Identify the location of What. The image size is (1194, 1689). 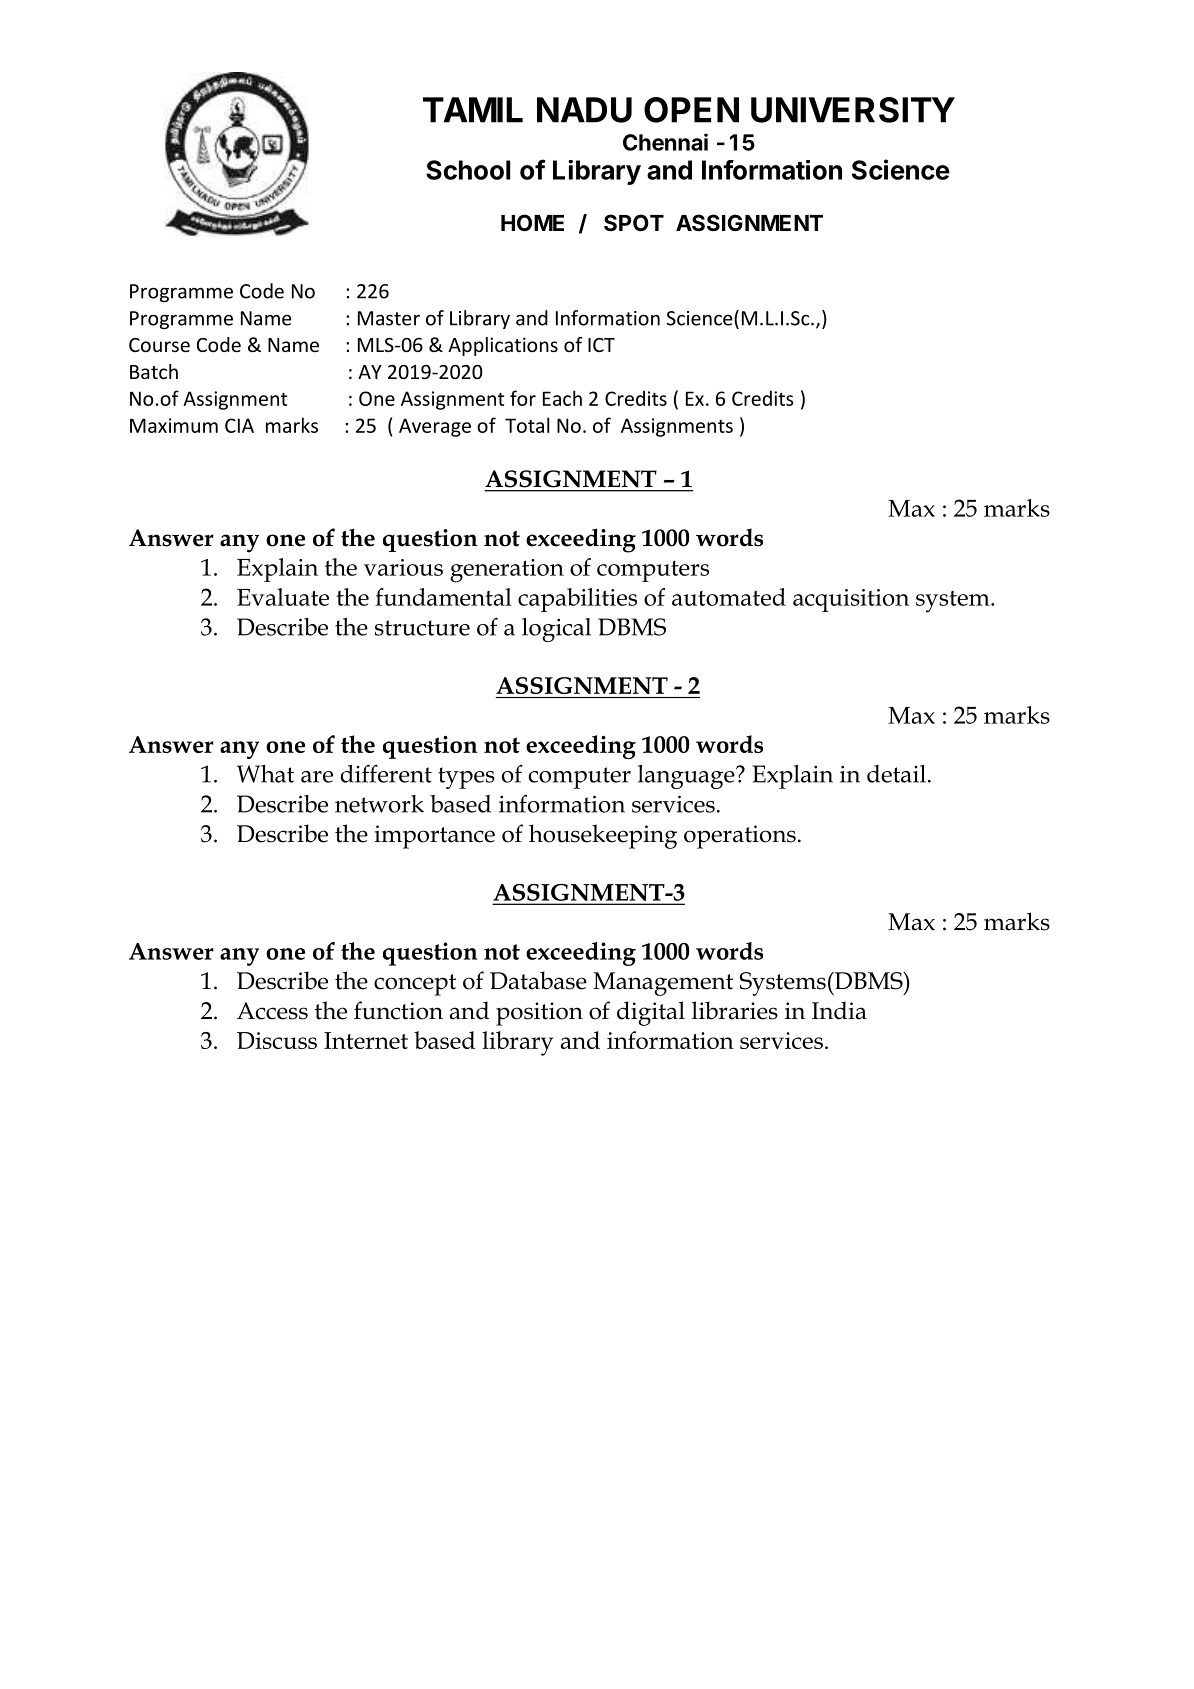
(265, 774).
